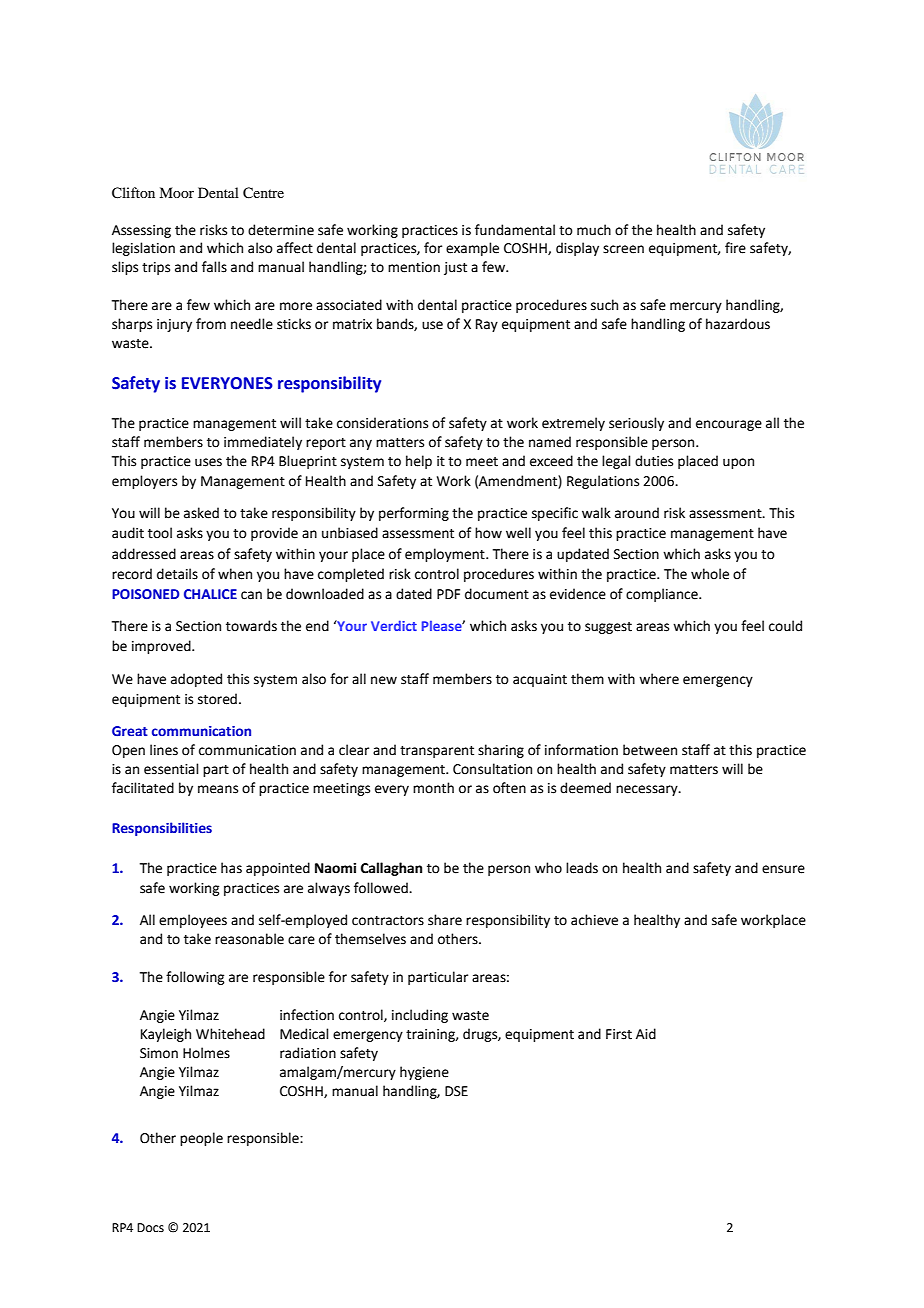  I want to click on details, so click(177, 574).
